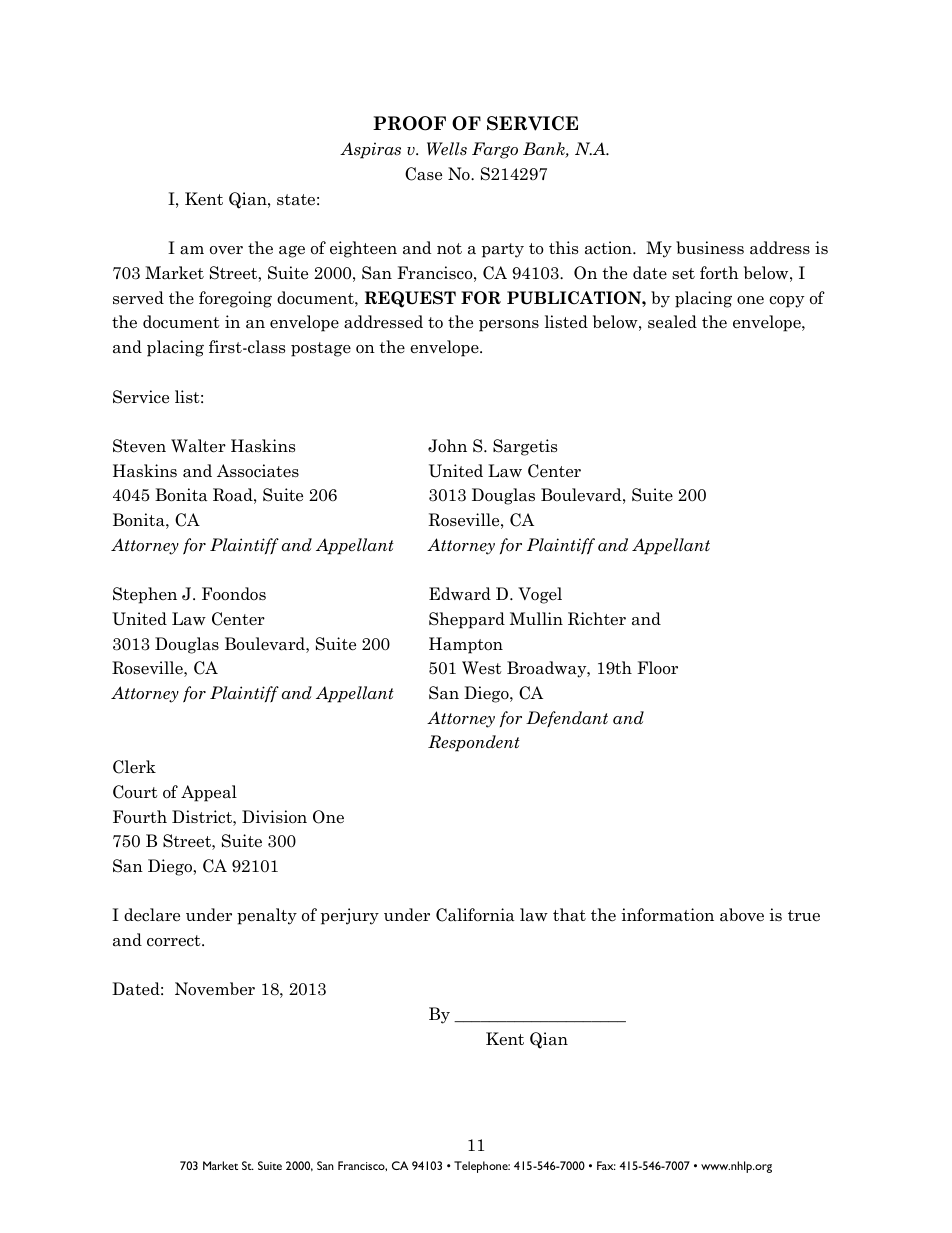  Describe the element at coordinates (657, 668) in the screenshot. I see `Floor` at that location.
